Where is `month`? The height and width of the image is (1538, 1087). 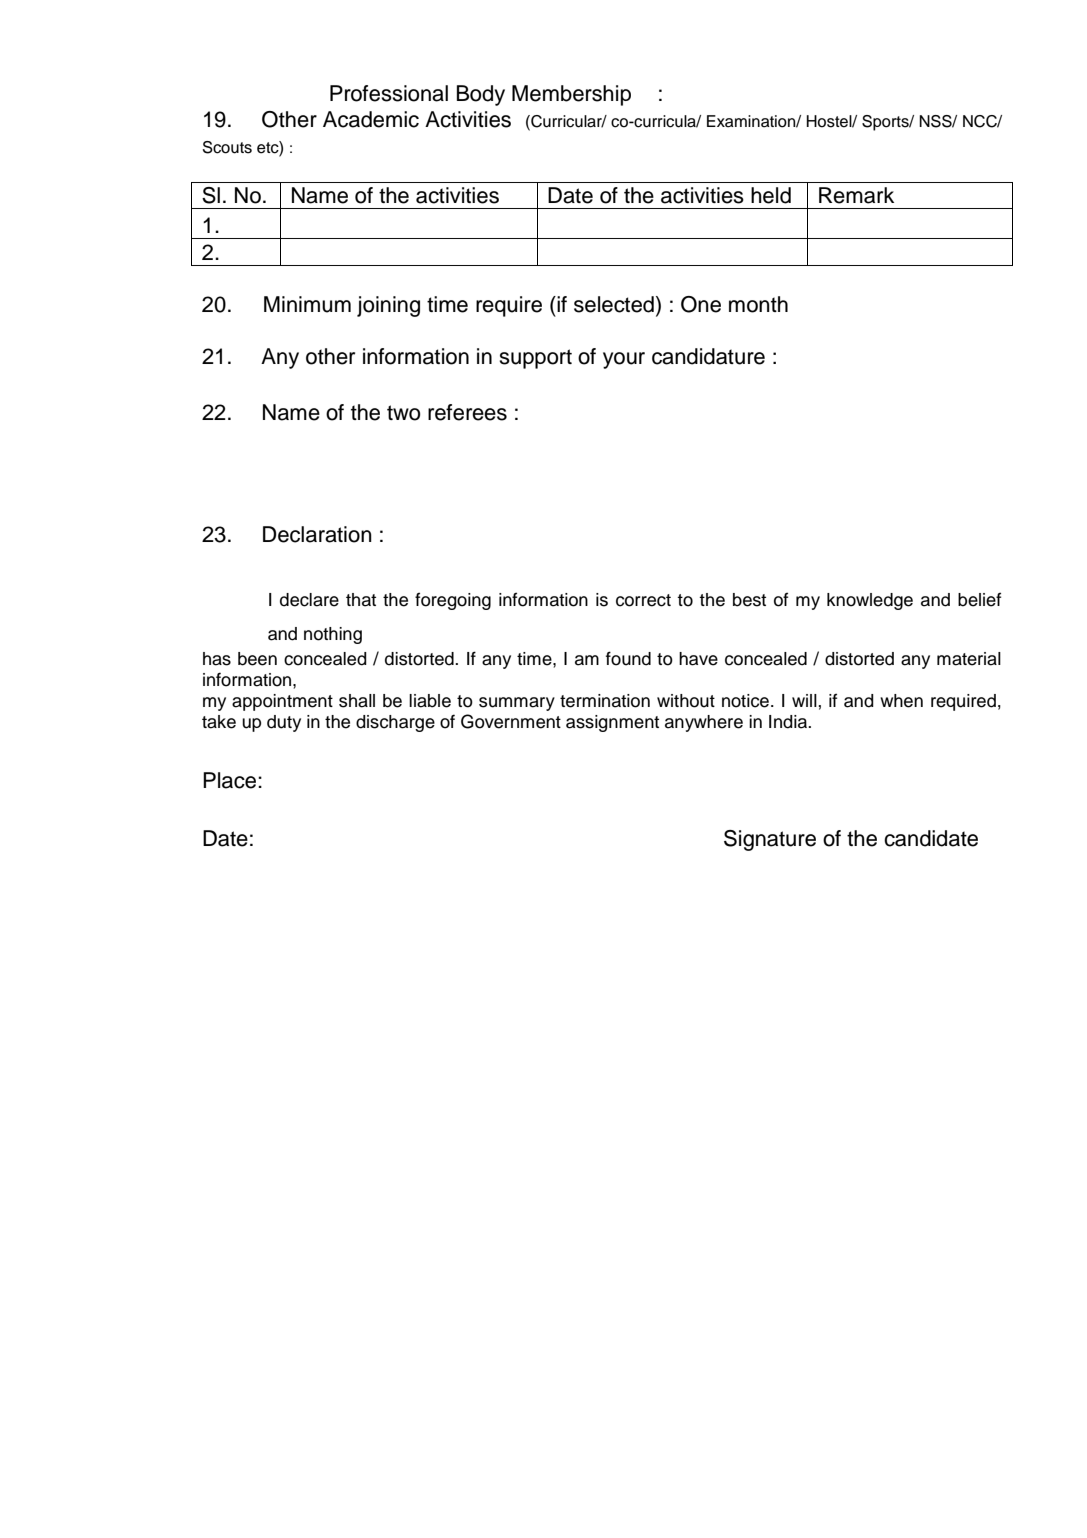
month is located at coordinates (758, 304).
